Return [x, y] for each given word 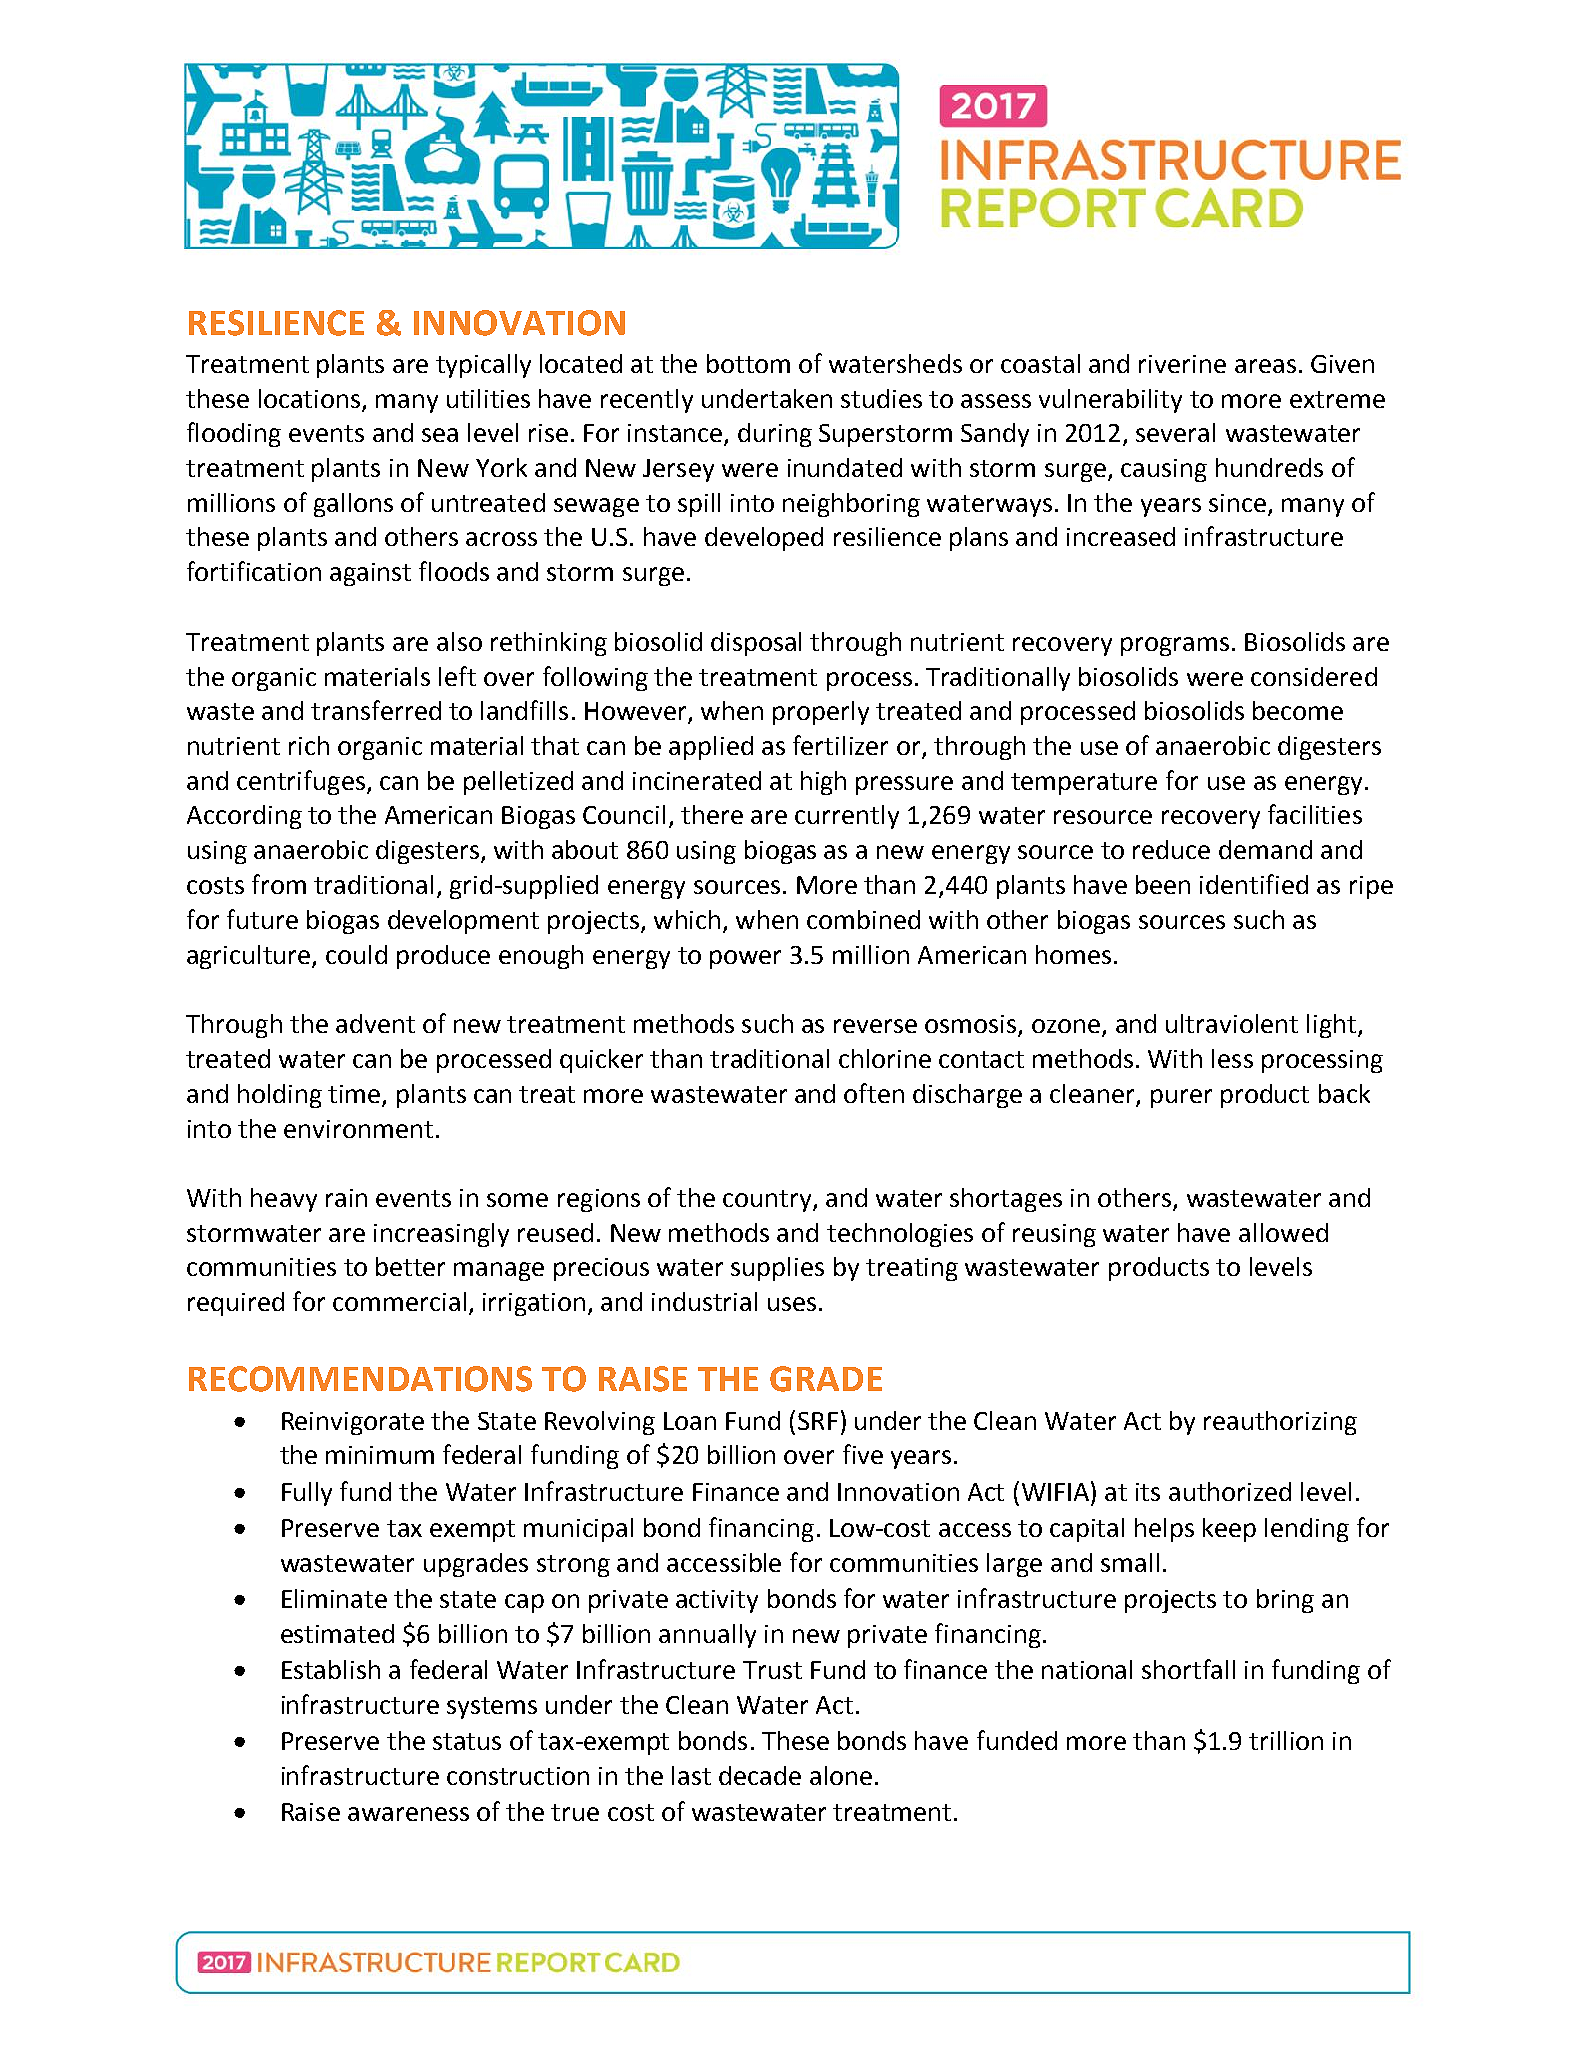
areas [1265, 366]
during [775, 435]
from [279, 884]
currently [847, 817]
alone [841, 1775]
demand [1265, 849]
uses [792, 1304]
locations [309, 398]
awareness [408, 1814]
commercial [399, 1301]
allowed [1283, 1232]
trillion [1286, 1740]
